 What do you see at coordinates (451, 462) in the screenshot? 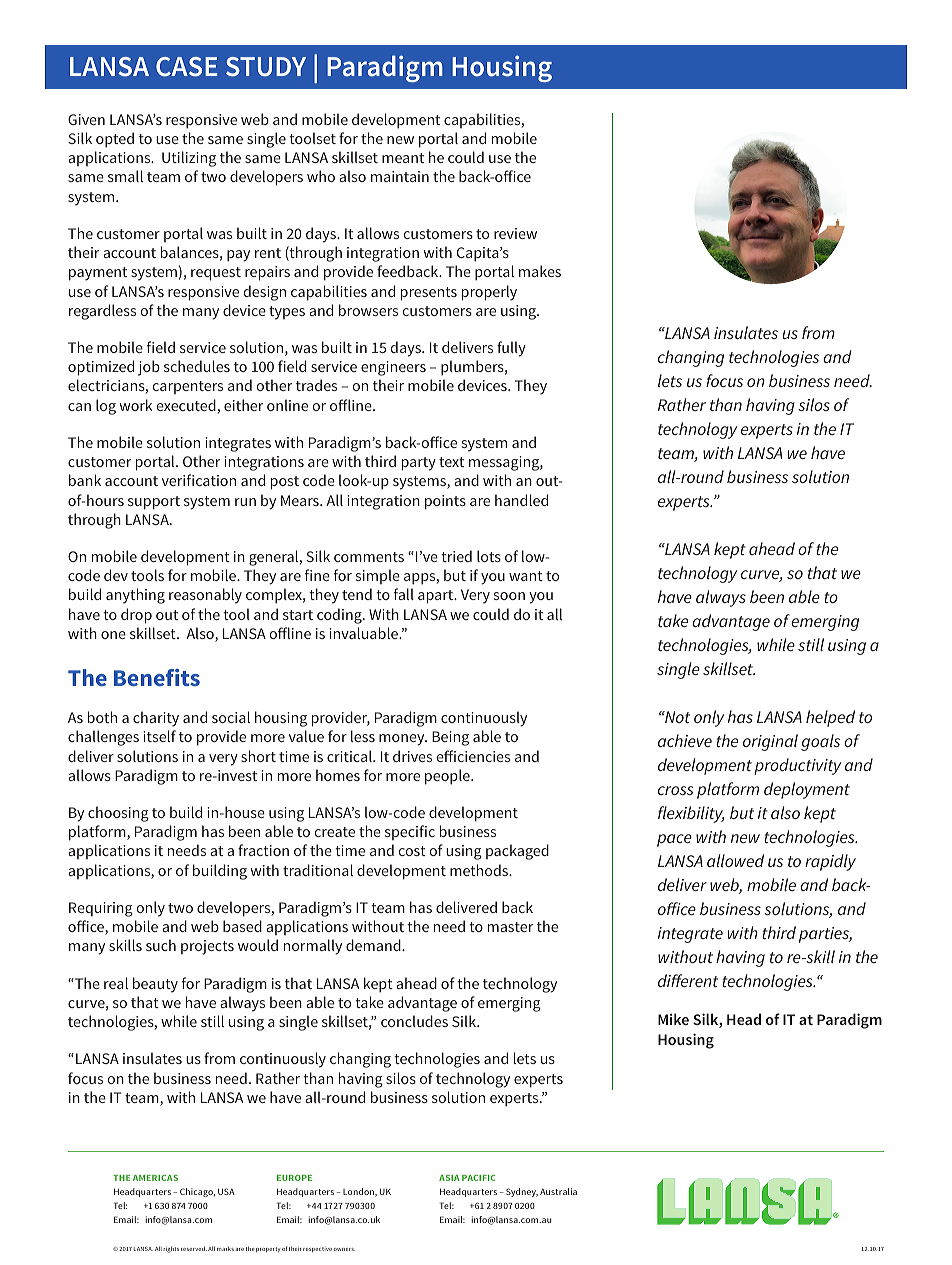
I see `text` at bounding box center [451, 462].
